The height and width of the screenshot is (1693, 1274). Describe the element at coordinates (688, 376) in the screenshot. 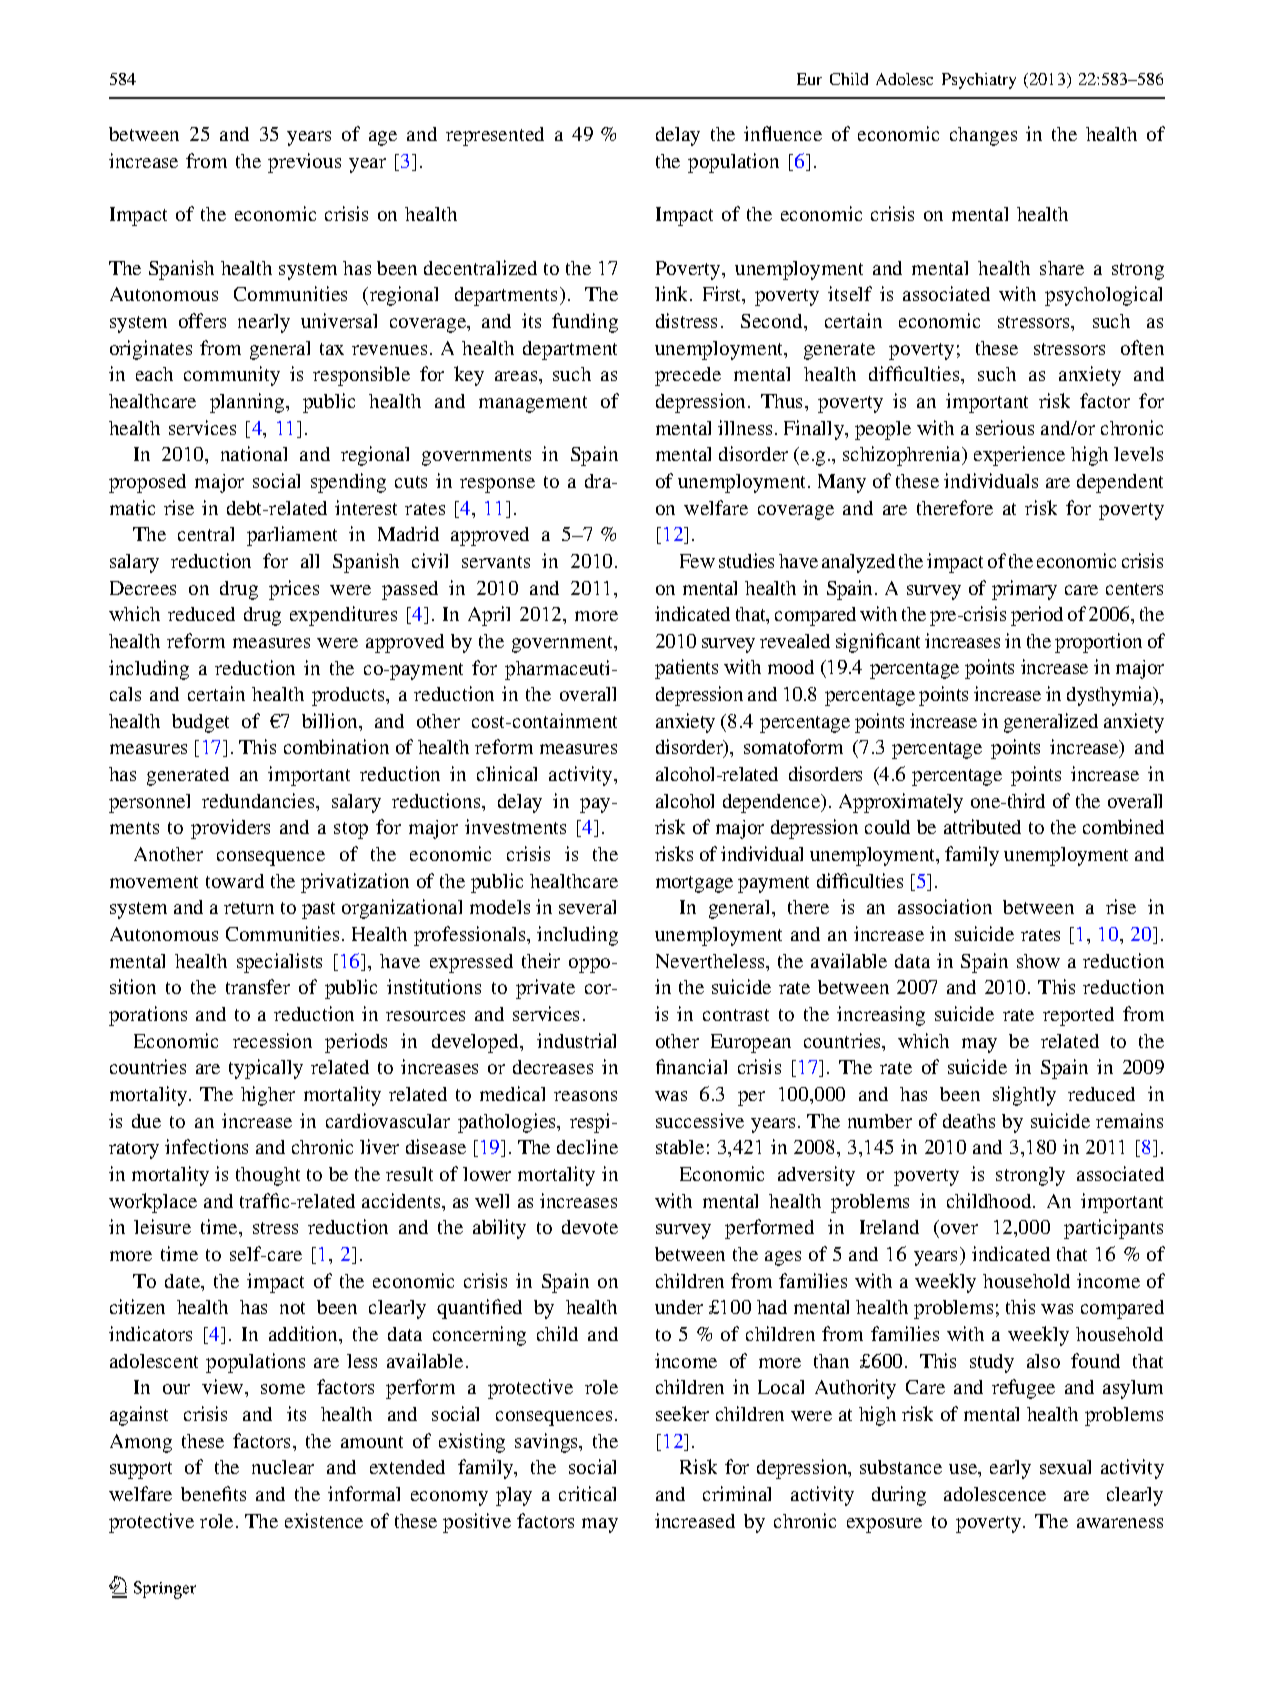

I see `precede` at that location.
